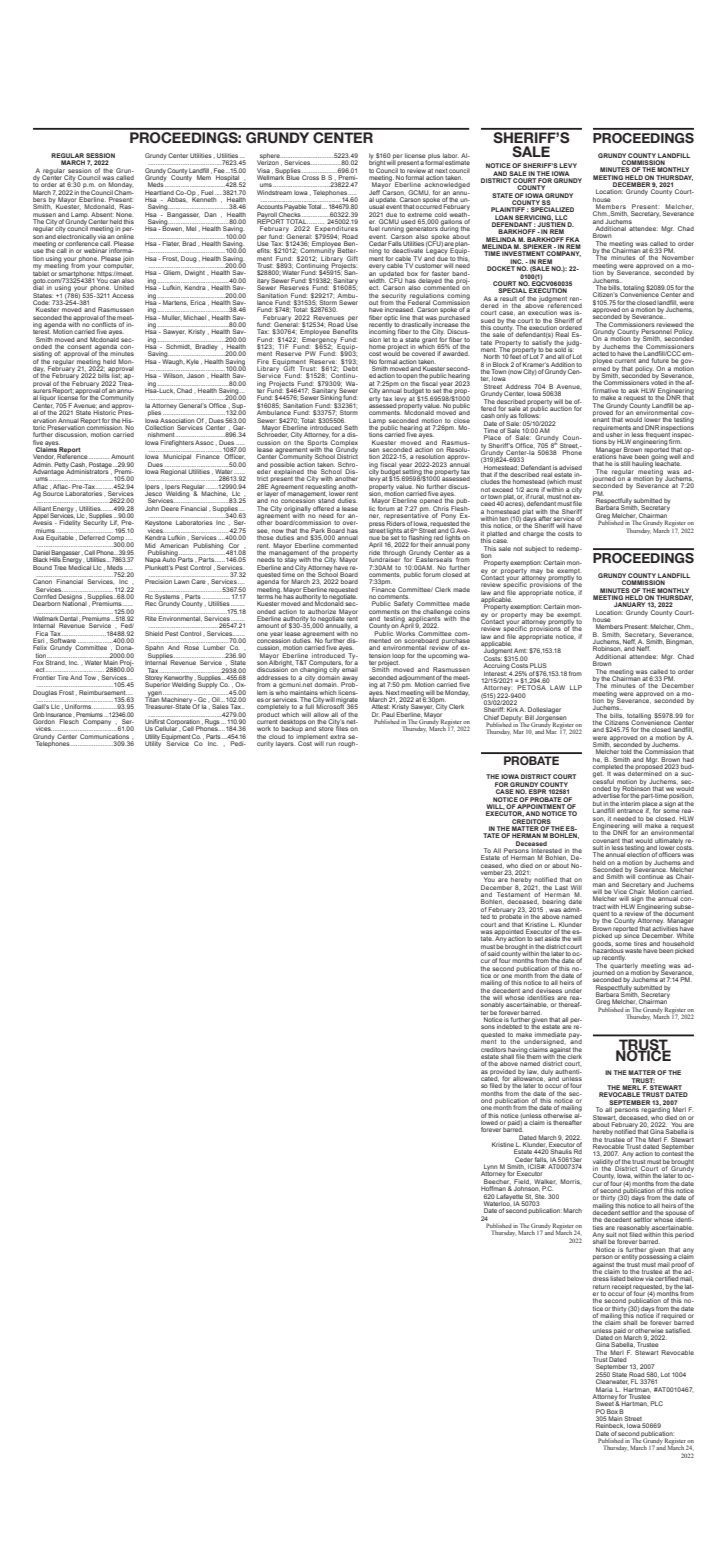 The image size is (727, 1568). Describe the element at coordinates (44, 677) in the page. I see `Frontier` at that location.
